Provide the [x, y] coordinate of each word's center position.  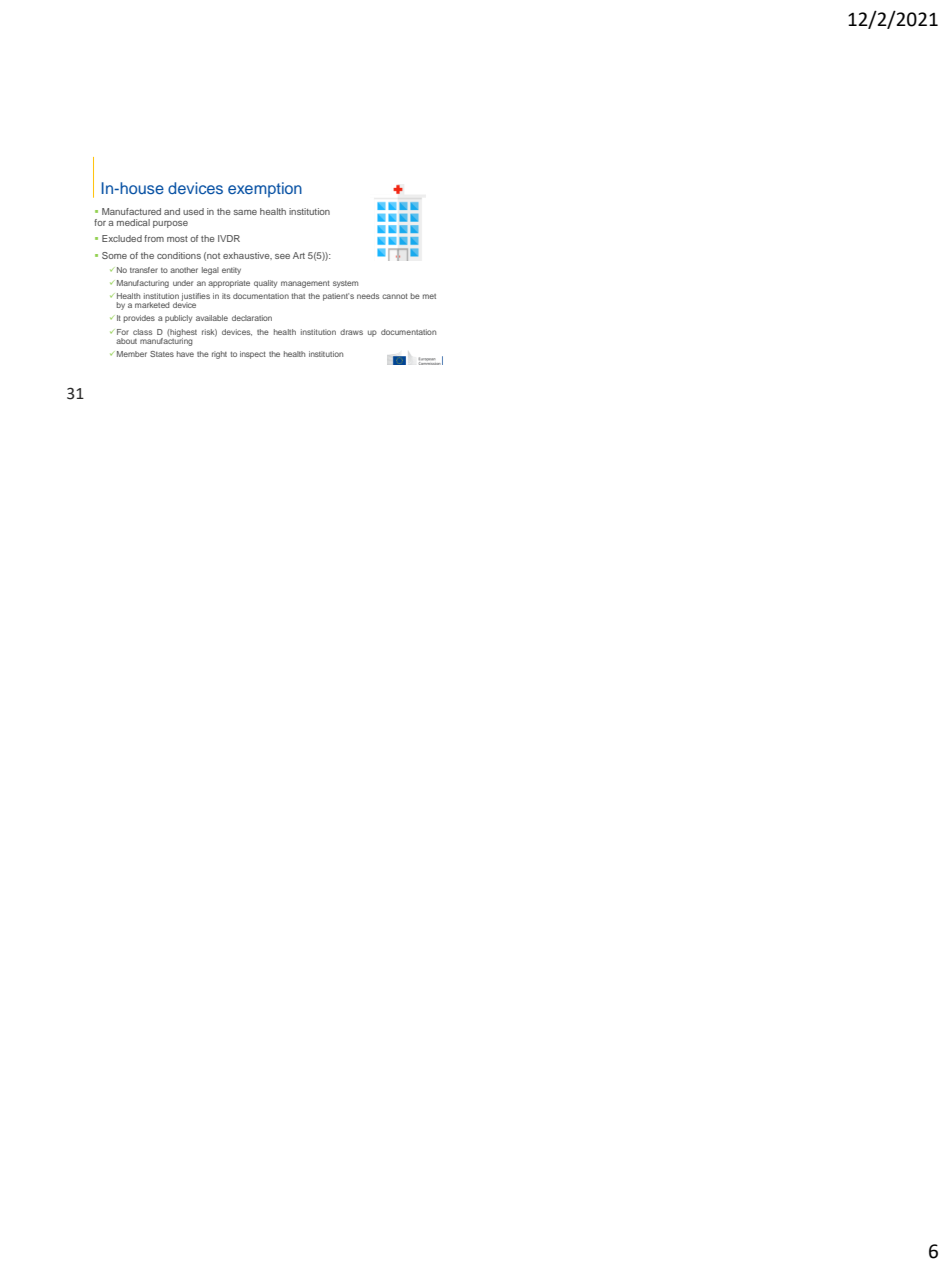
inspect [253, 355]
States [162, 354]
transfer [144, 270]
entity [231, 271]
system [345, 284]
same [245, 212]
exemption [265, 190]
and [172, 211]
